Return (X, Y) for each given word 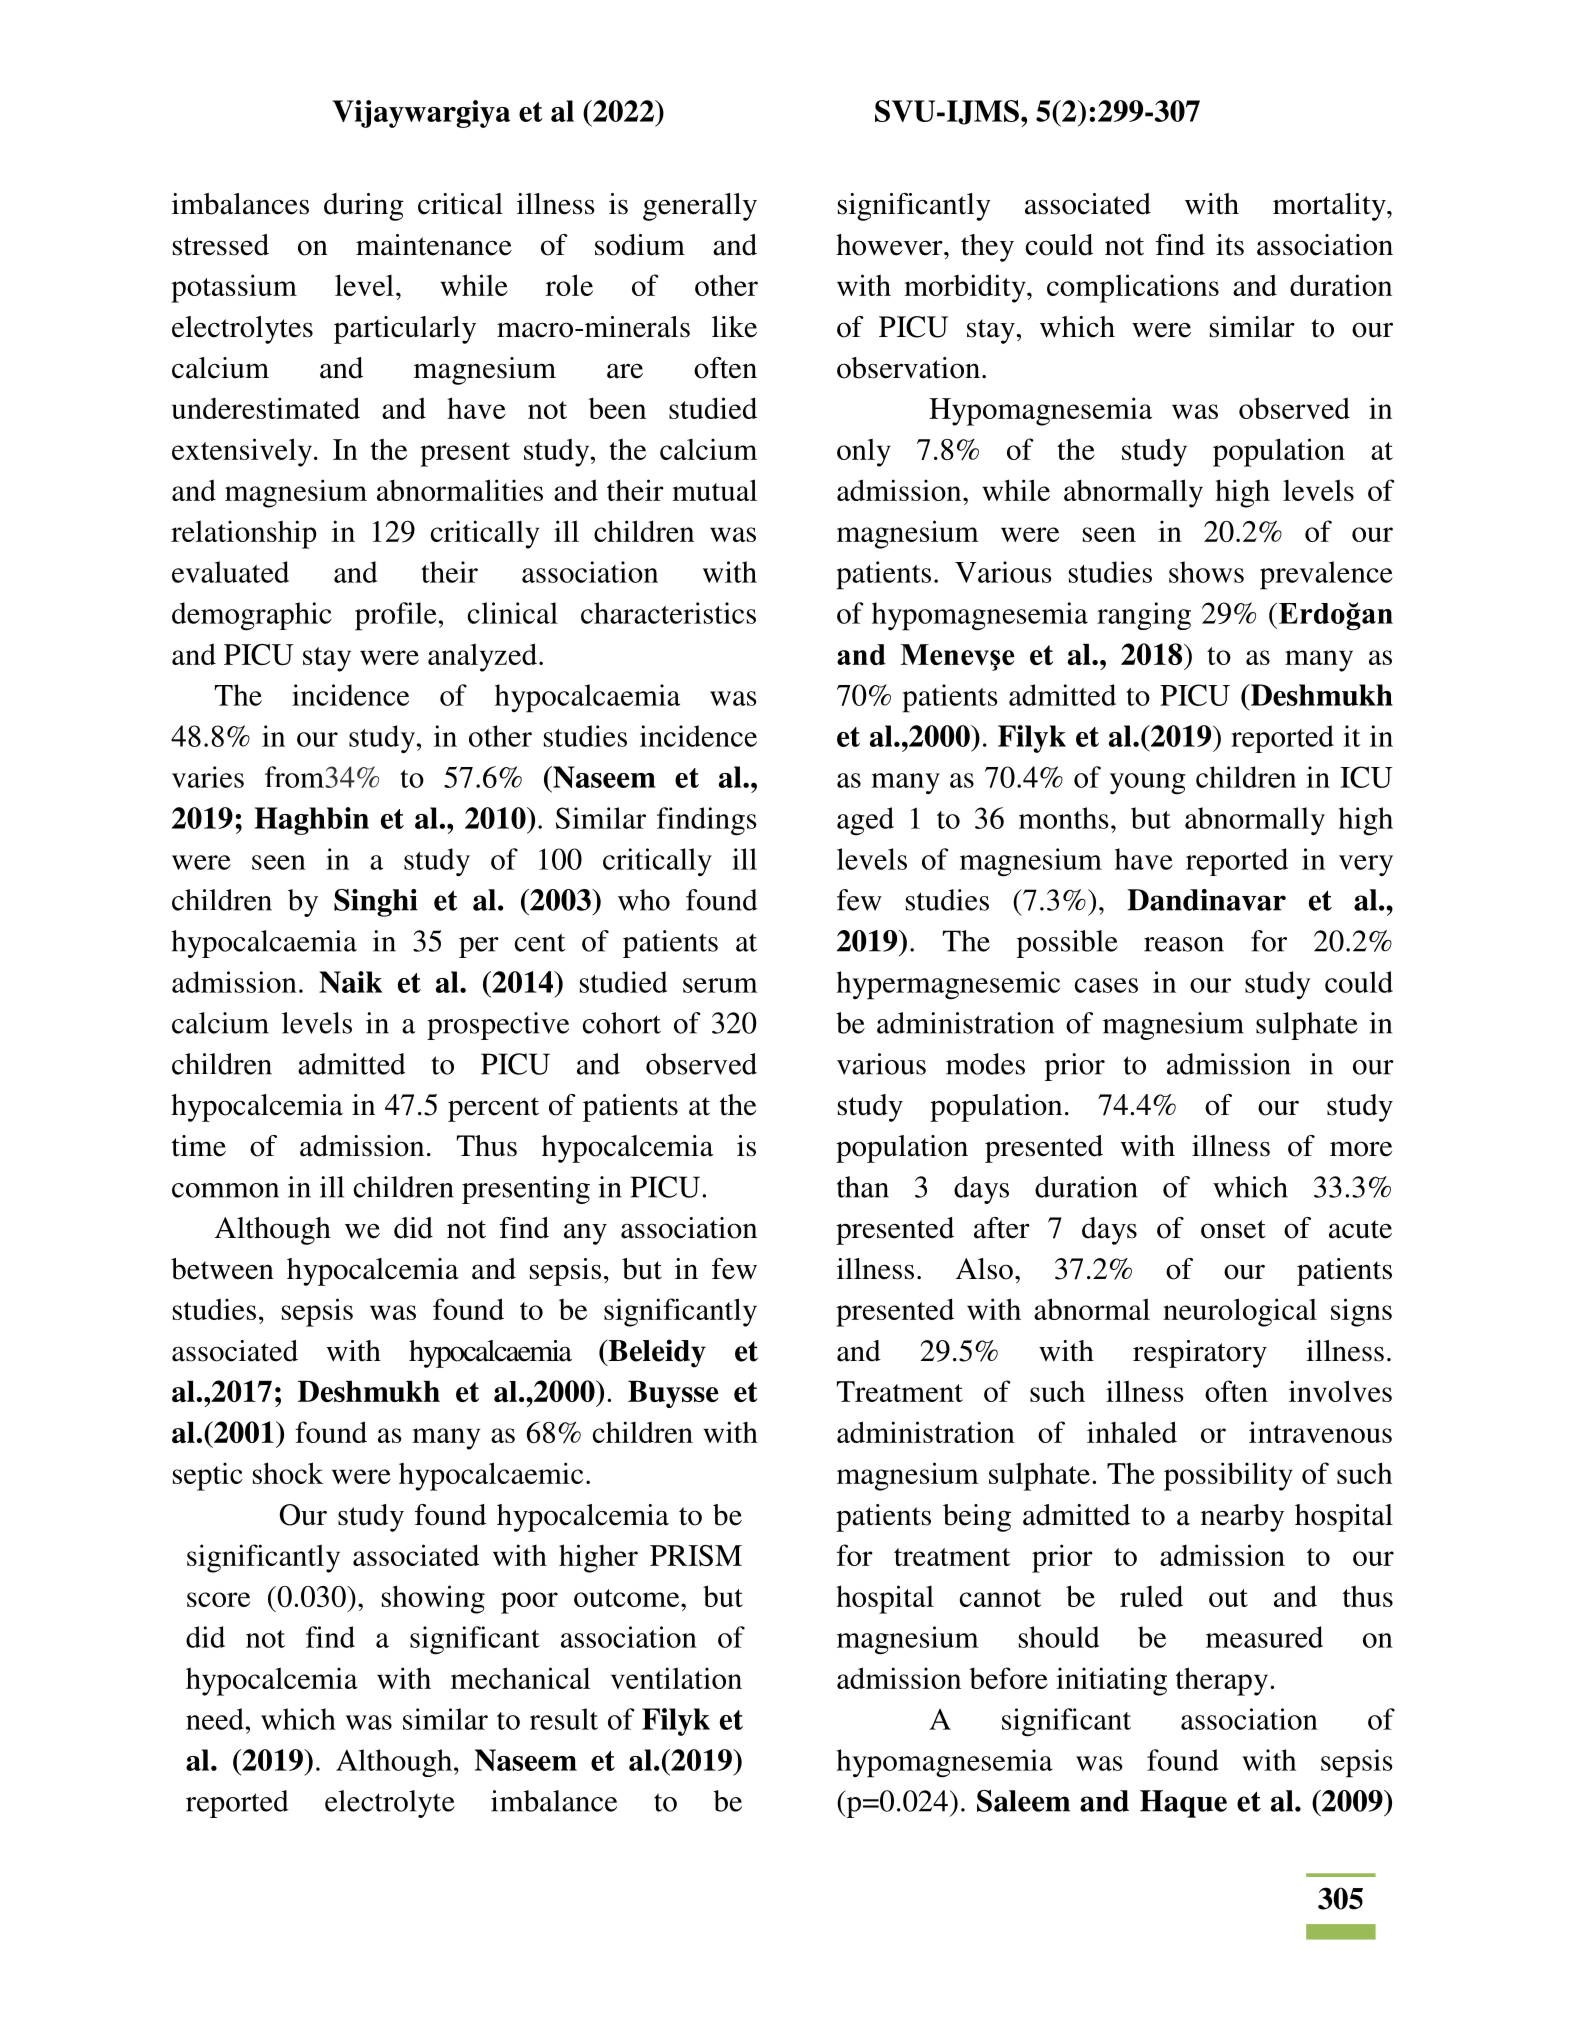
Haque (1183, 1804)
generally (700, 207)
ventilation (676, 1678)
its (1230, 245)
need (215, 1719)
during (364, 207)
